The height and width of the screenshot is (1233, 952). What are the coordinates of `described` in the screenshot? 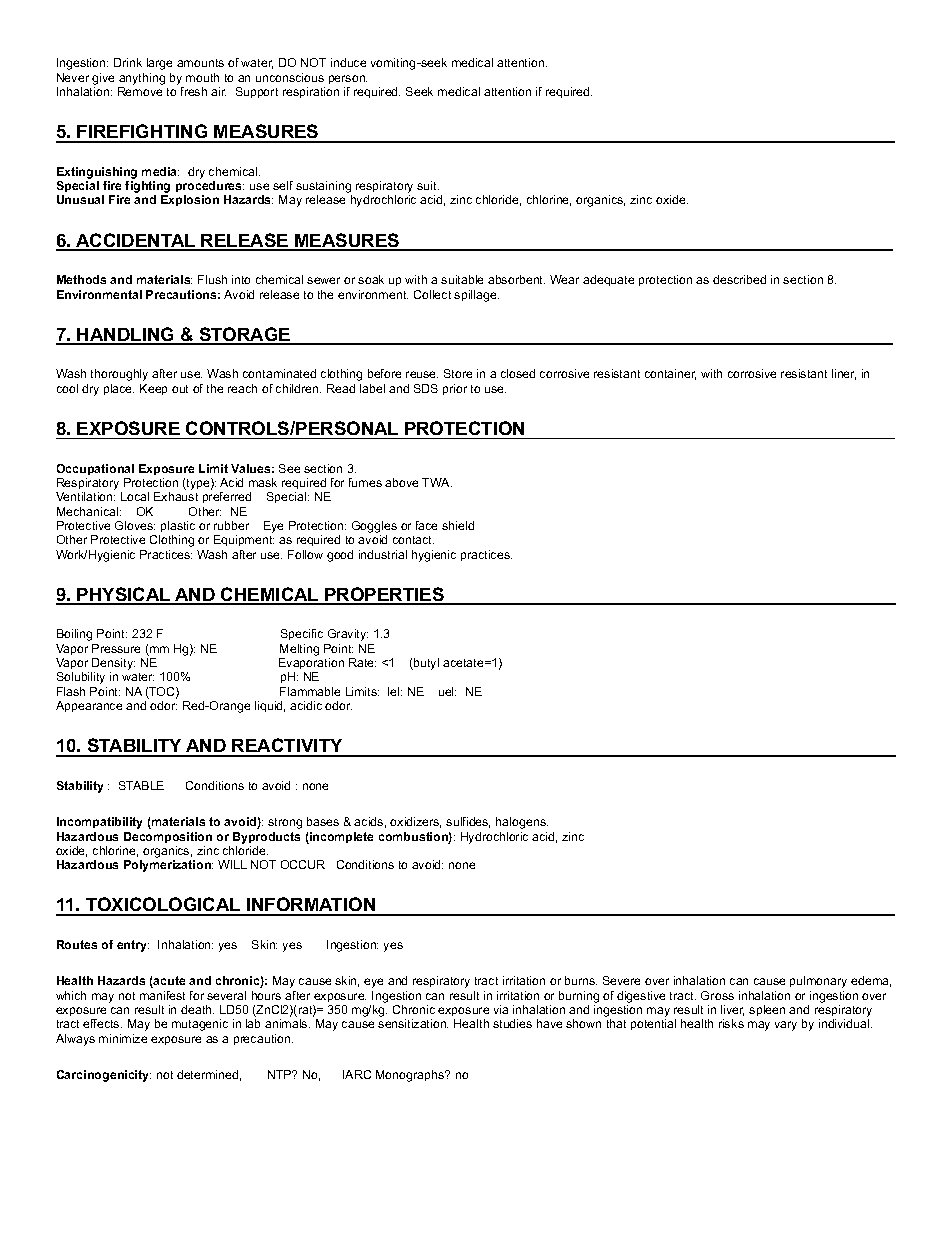 It's located at (739, 279).
